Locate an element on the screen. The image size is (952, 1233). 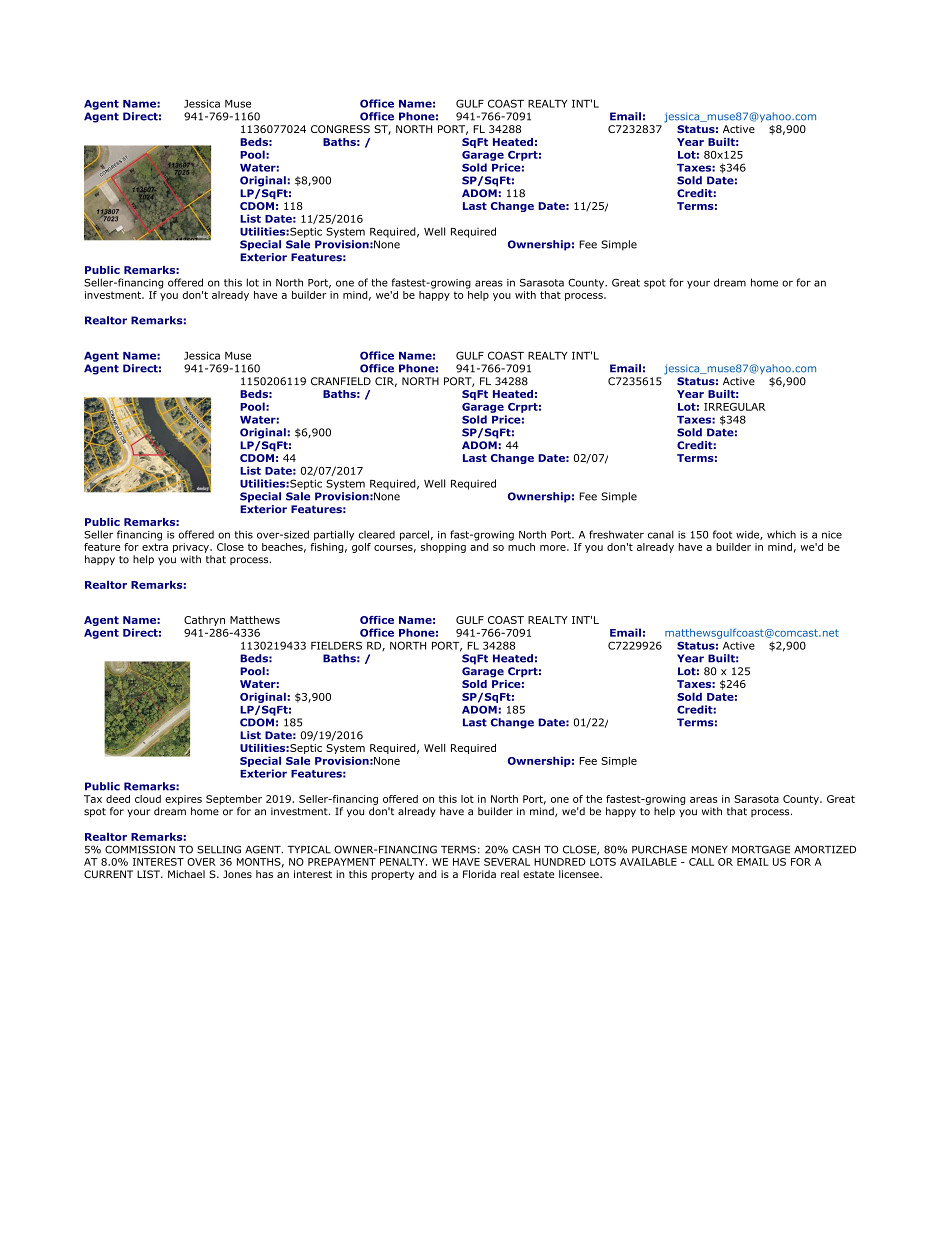
SELLING is located at coordinates (219, 849).
